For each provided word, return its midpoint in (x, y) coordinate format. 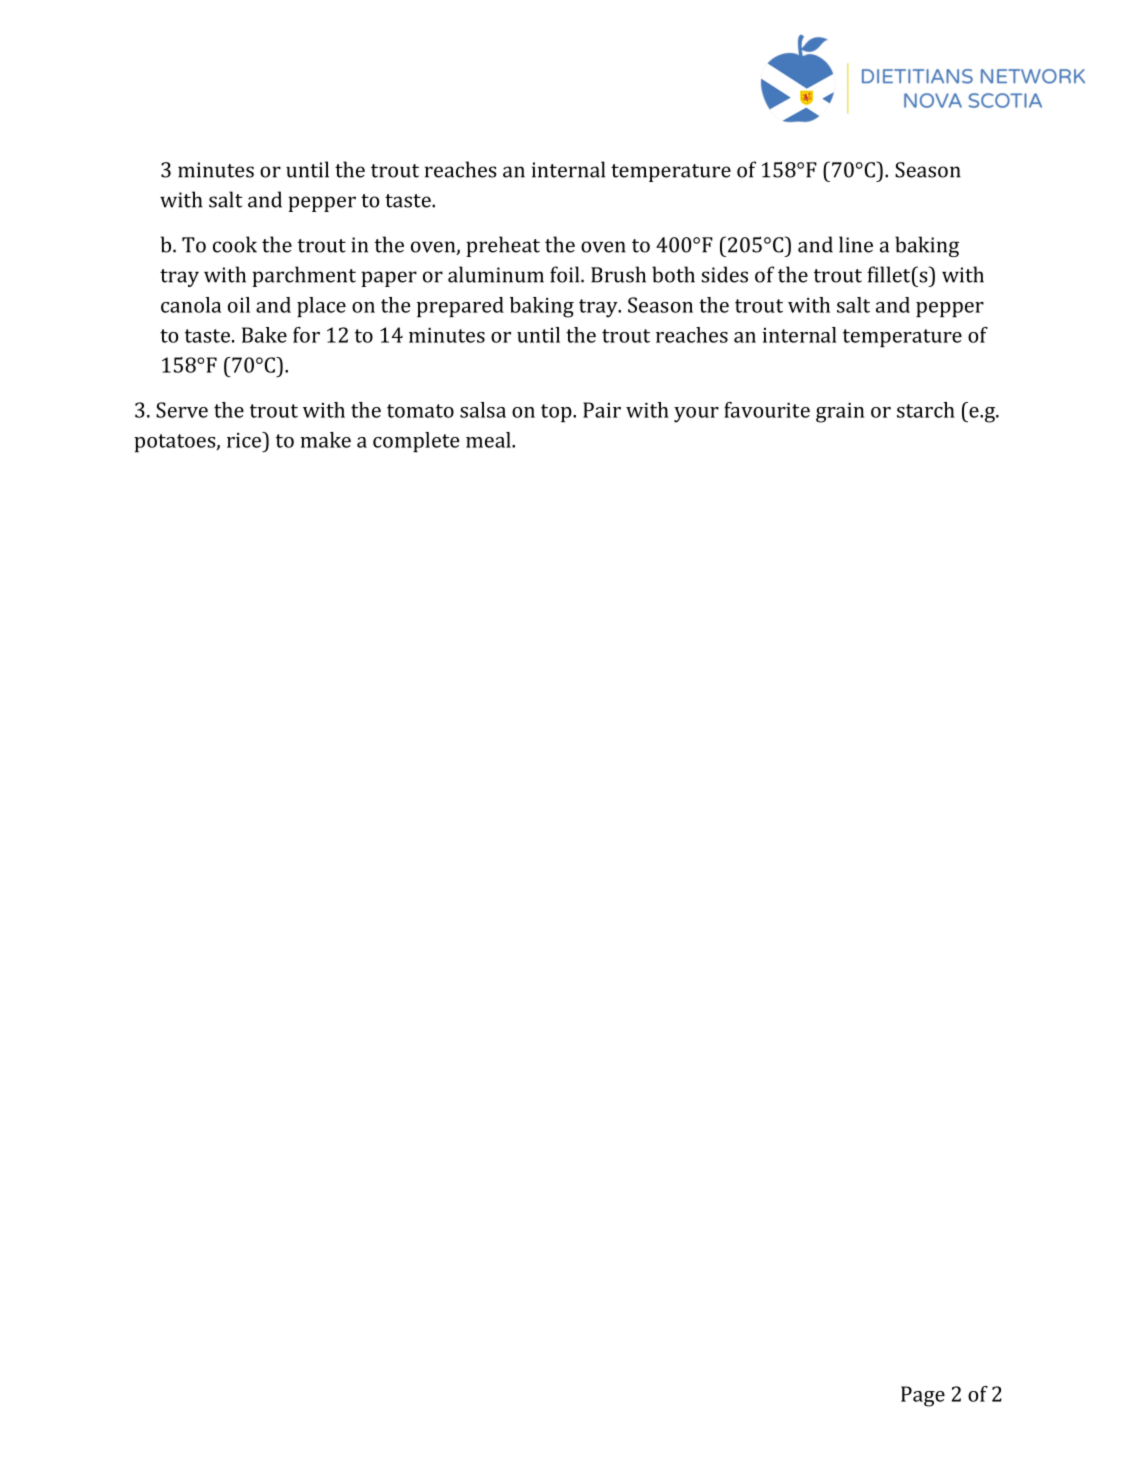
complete (416, 442)
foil (566, 274)
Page (923, 1396)
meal (489, 440)
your (696, 415)
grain (840, 413)
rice (245, 440)
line (856, 244)
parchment (304, 276)
